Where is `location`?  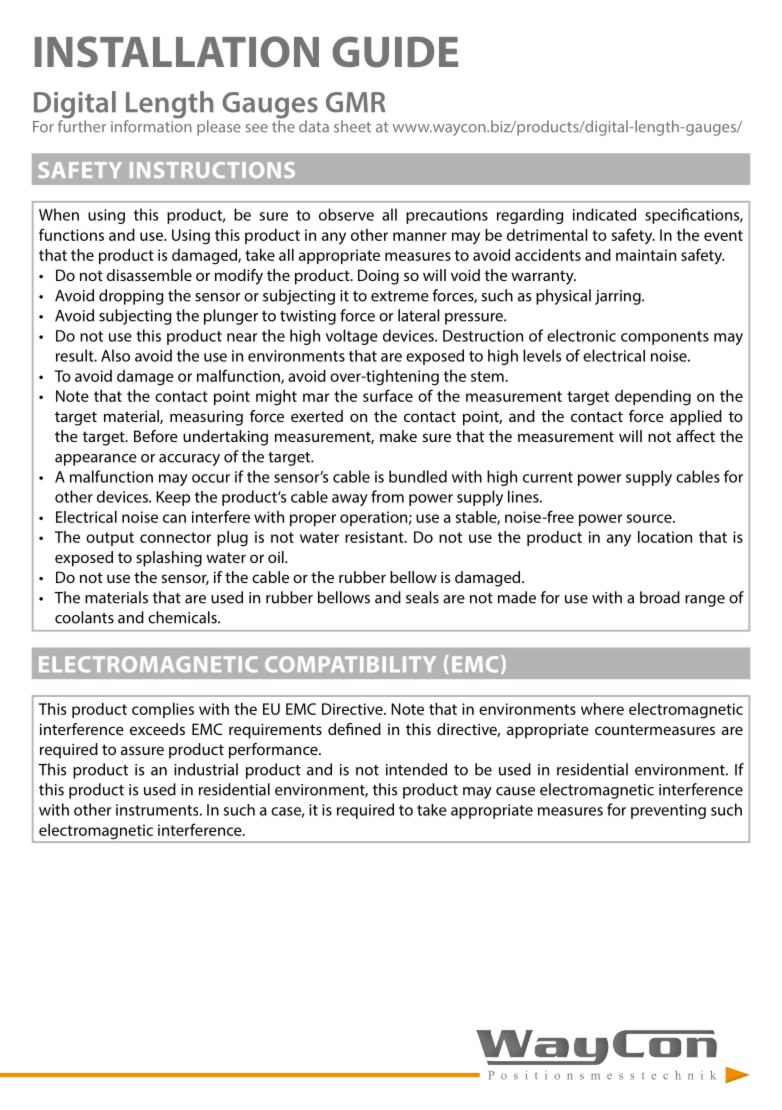
location is located at coordinates (665, 537).
